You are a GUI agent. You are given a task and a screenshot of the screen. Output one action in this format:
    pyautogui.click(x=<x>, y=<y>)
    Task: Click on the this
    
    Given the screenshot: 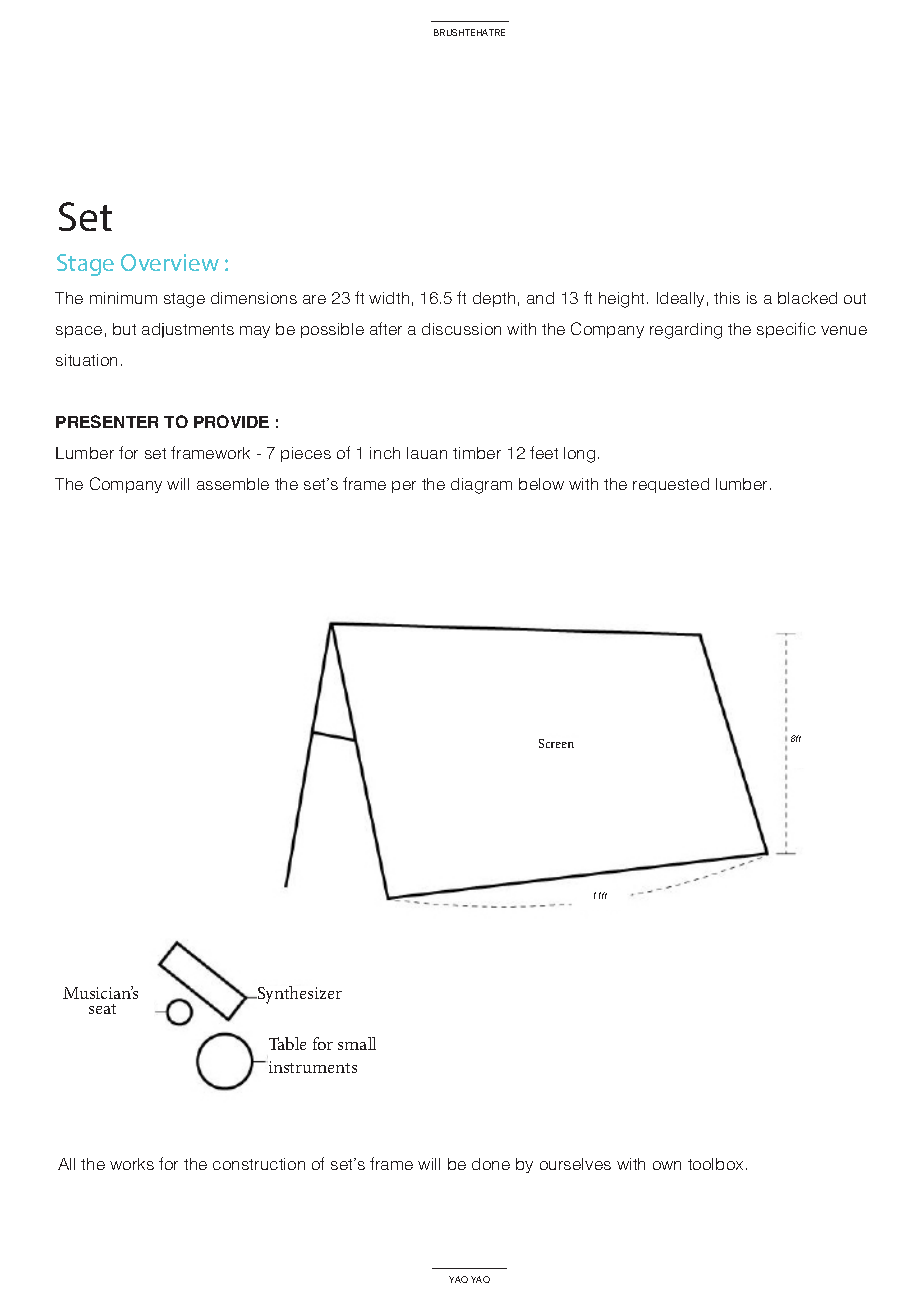 What is the action you would take?
    pyautogui.click(x=727, y=298)
